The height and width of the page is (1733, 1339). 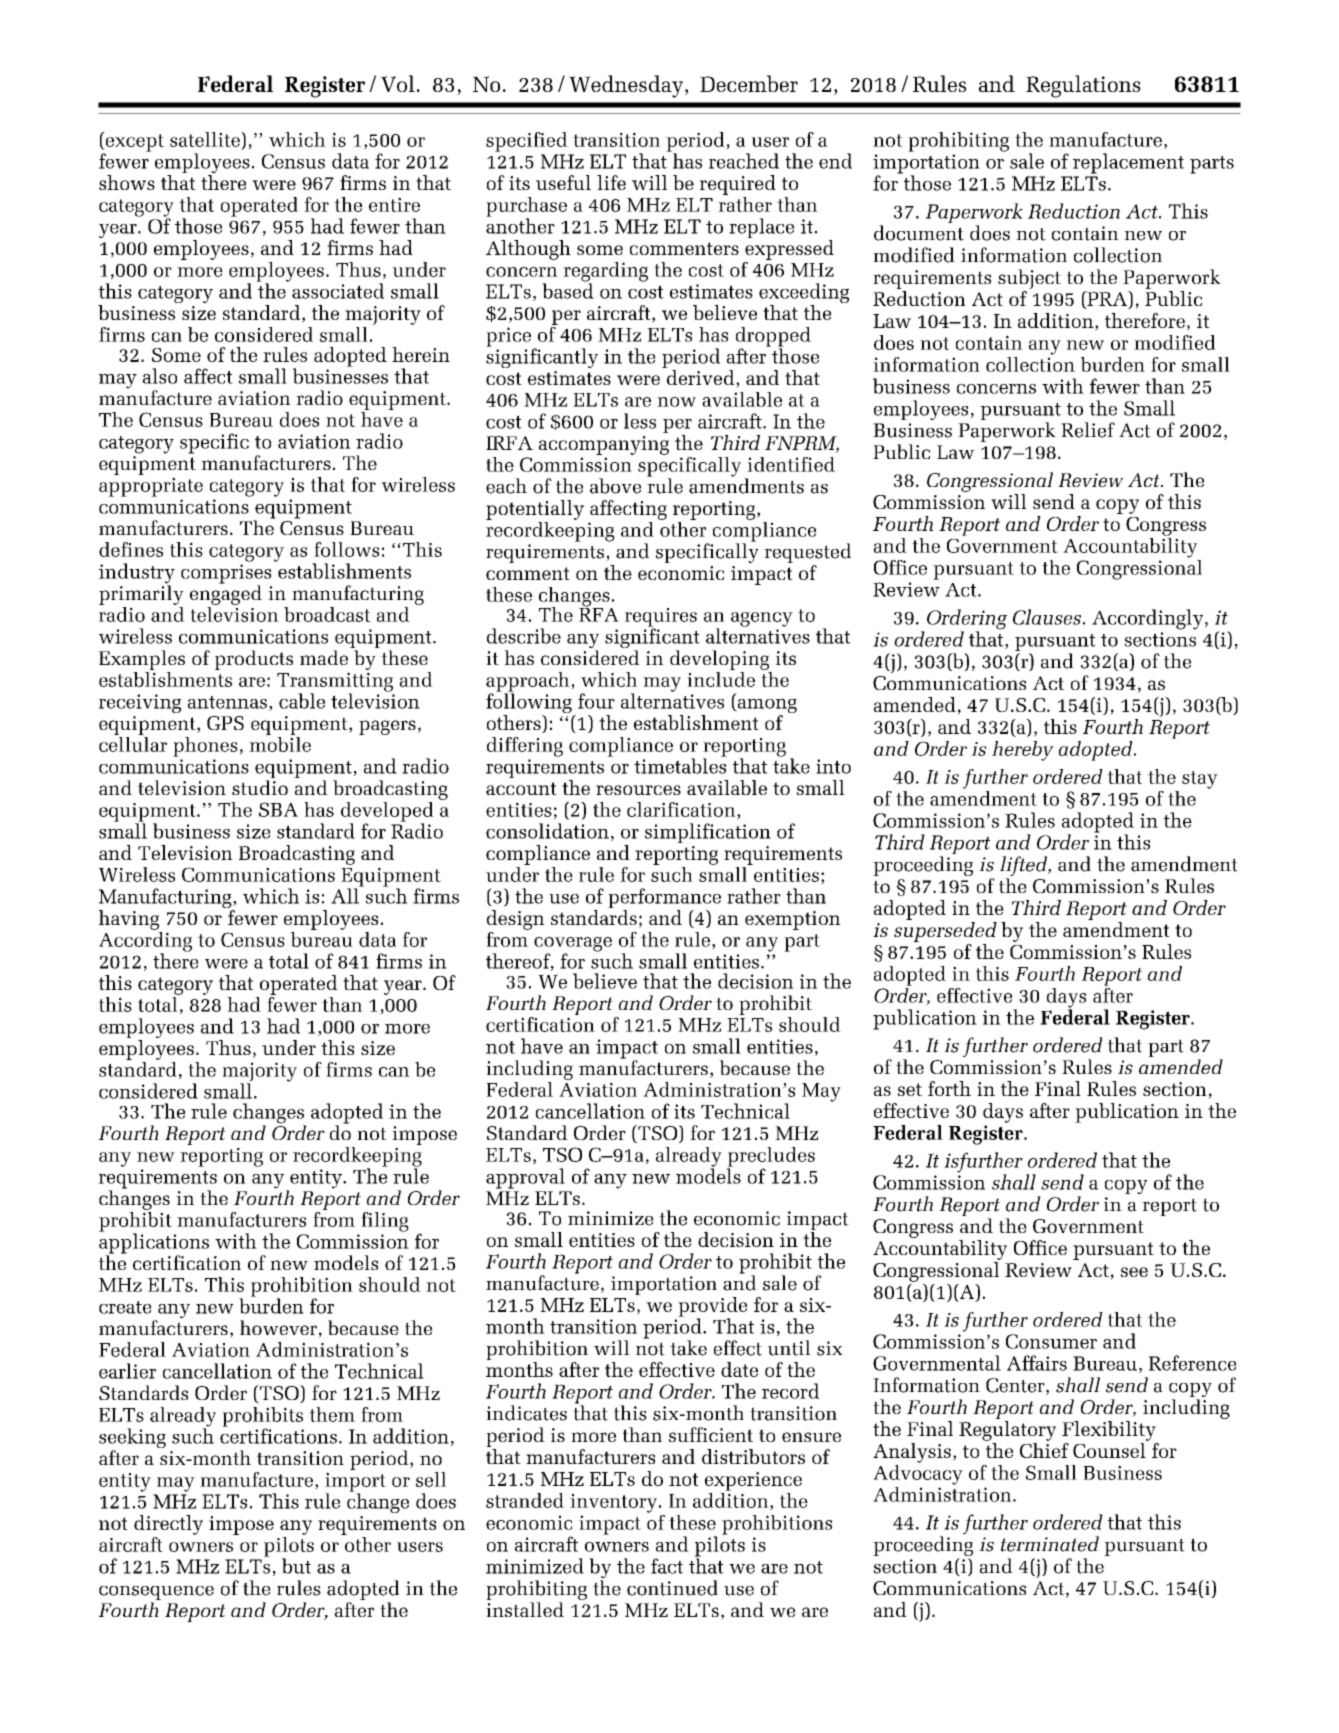 What do you see at coordinates (1083, 86) in the page?
I see `Regulations` at bounding box center [1083, 86].
